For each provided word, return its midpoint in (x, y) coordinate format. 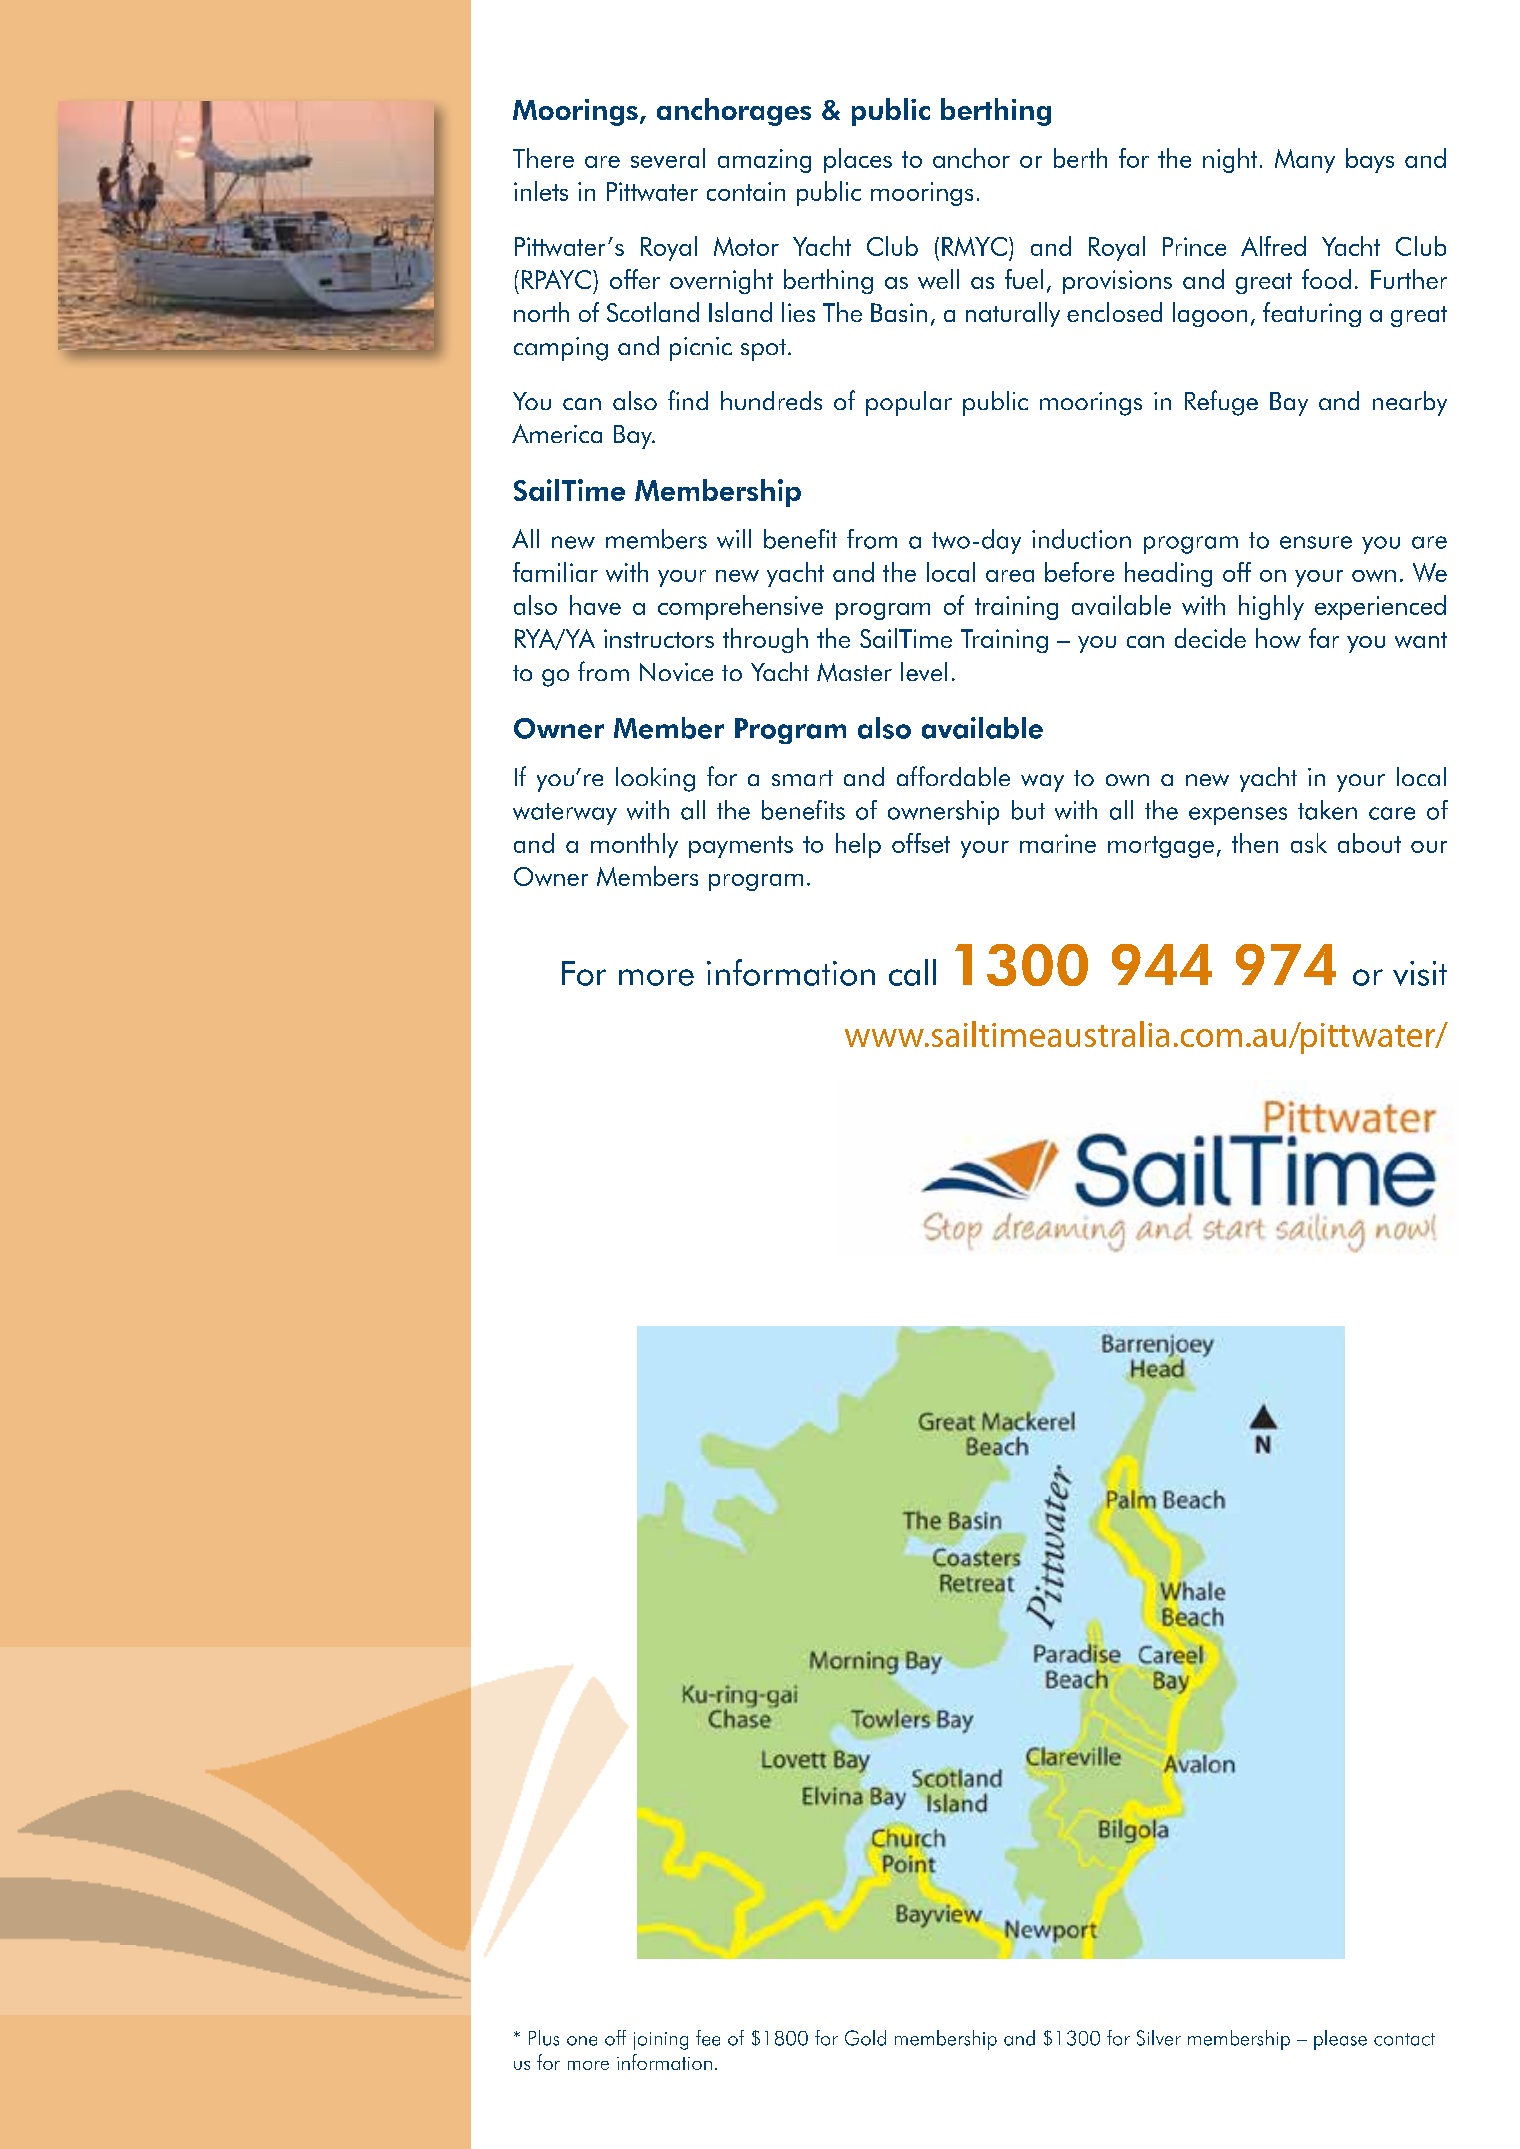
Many (1305, 161)
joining (661, 2041)
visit (1420, 973)
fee (708, 2038)
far (1324, 638)
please (1340, 2040)
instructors (659, 638)
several (668, 158)
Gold (865, 2038)
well (938, 279)
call (912, 972)
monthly (634, 845)
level (924, 671)
